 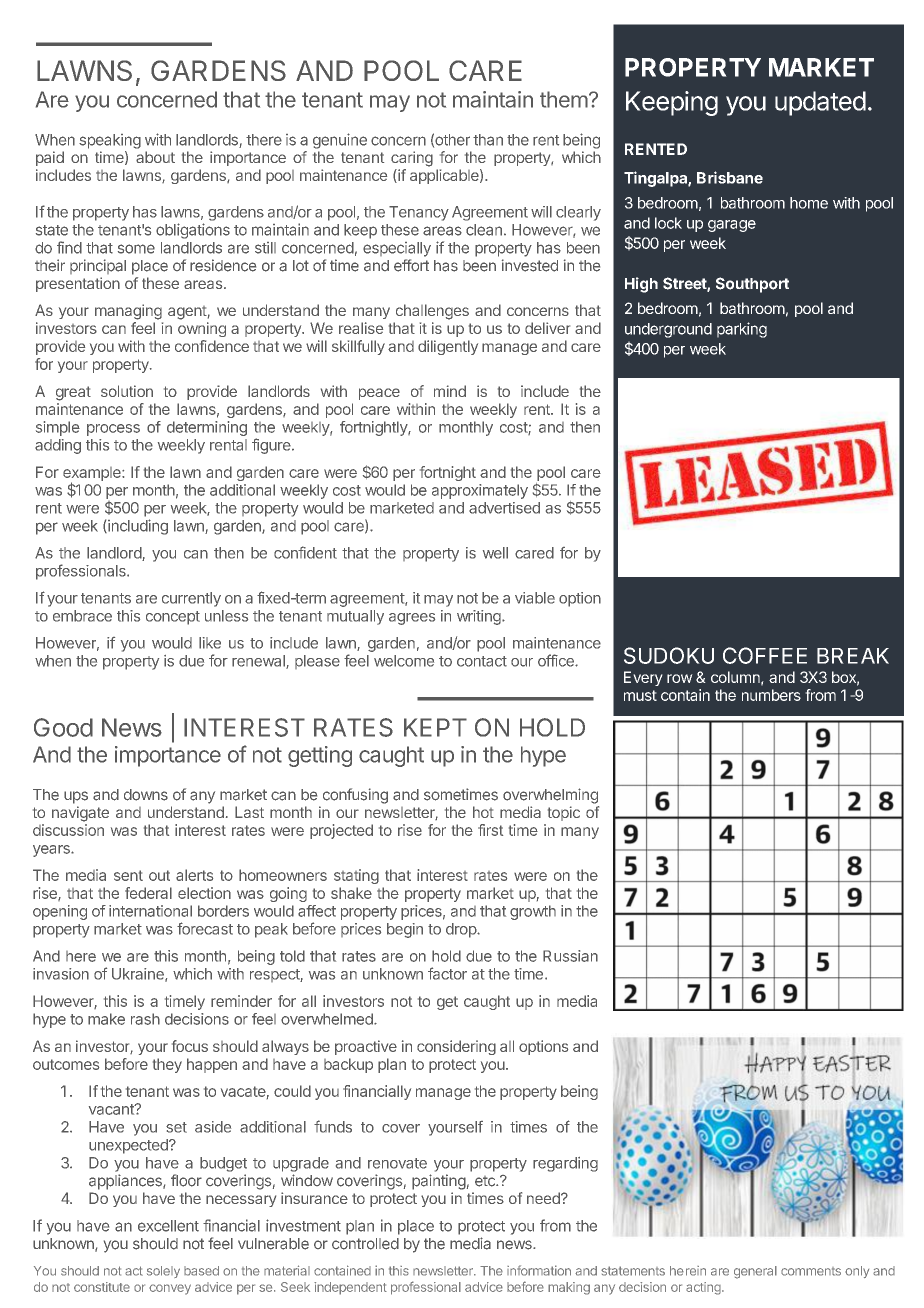 What do you see at coordinates (742, 330) in the image?
I see `parking` at bounding box center [742, 330].
